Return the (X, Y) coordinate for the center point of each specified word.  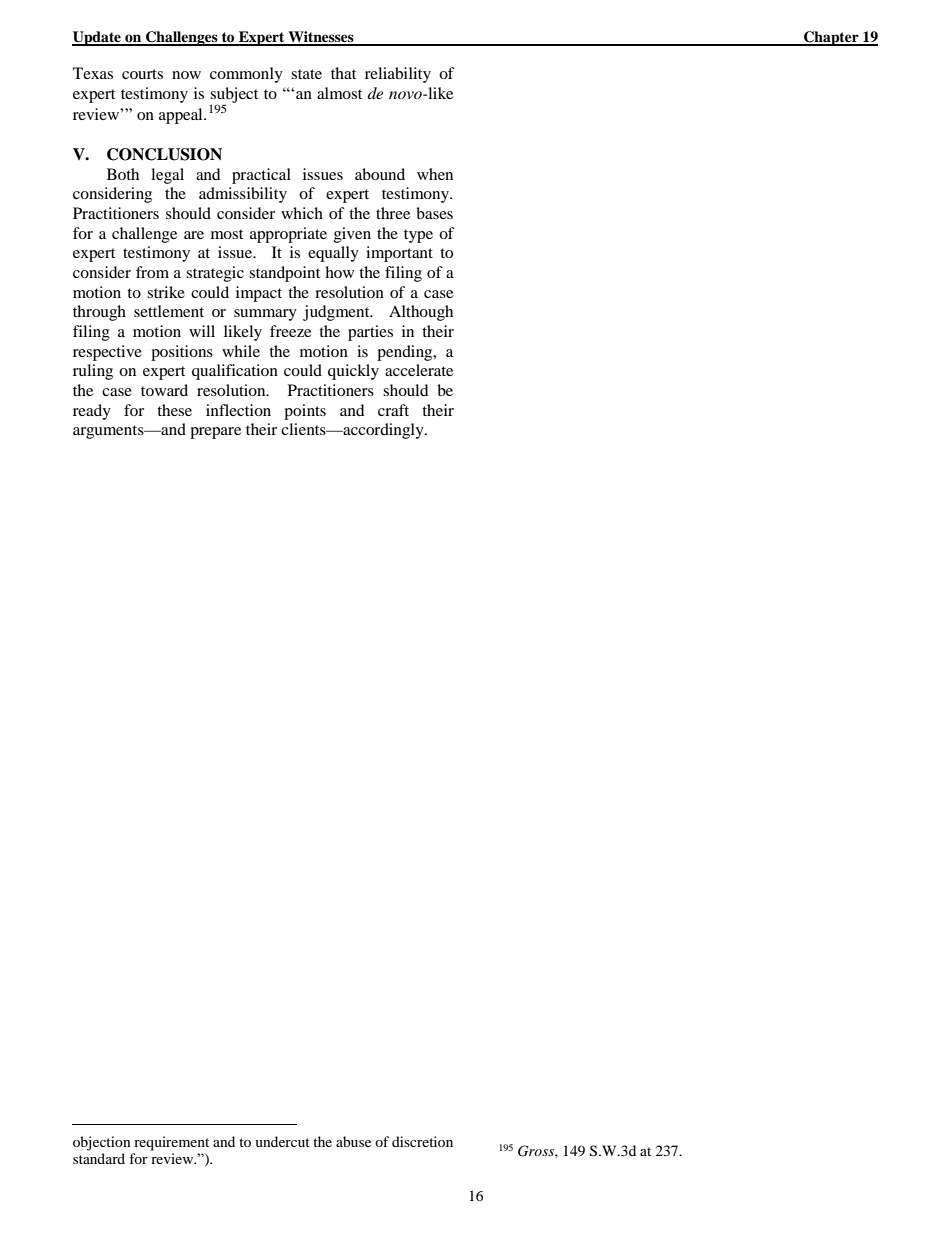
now (186, 75)
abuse (353, 1141)
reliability (398, 75)
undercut (282, 1141)
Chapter (831, 38)
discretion (422, 1141)
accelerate (419, 370)
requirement (171, 1143)
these (174, 410)
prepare (215, 433)
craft (393, 410)
